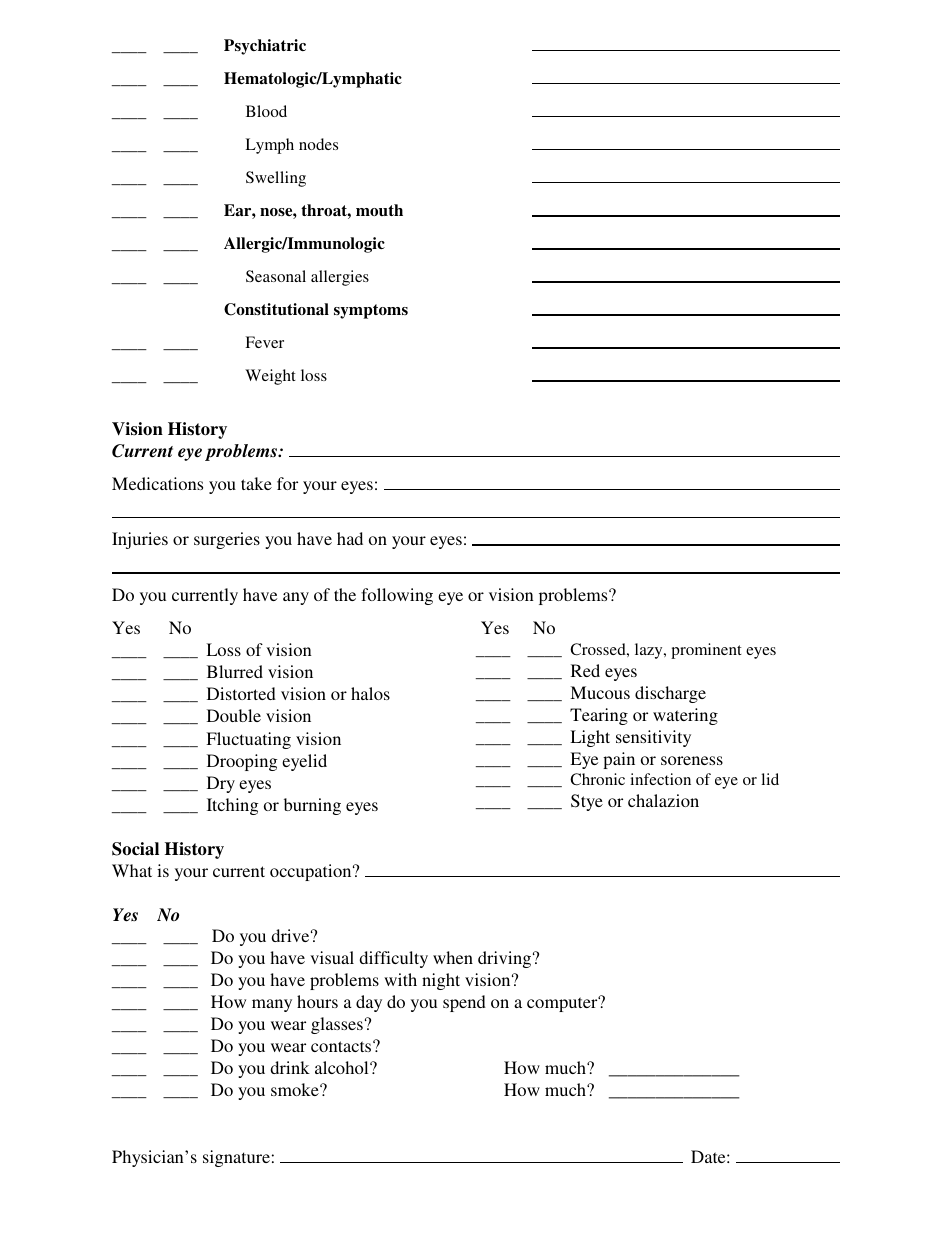  I want to click on signature, so click(236, 1158).
